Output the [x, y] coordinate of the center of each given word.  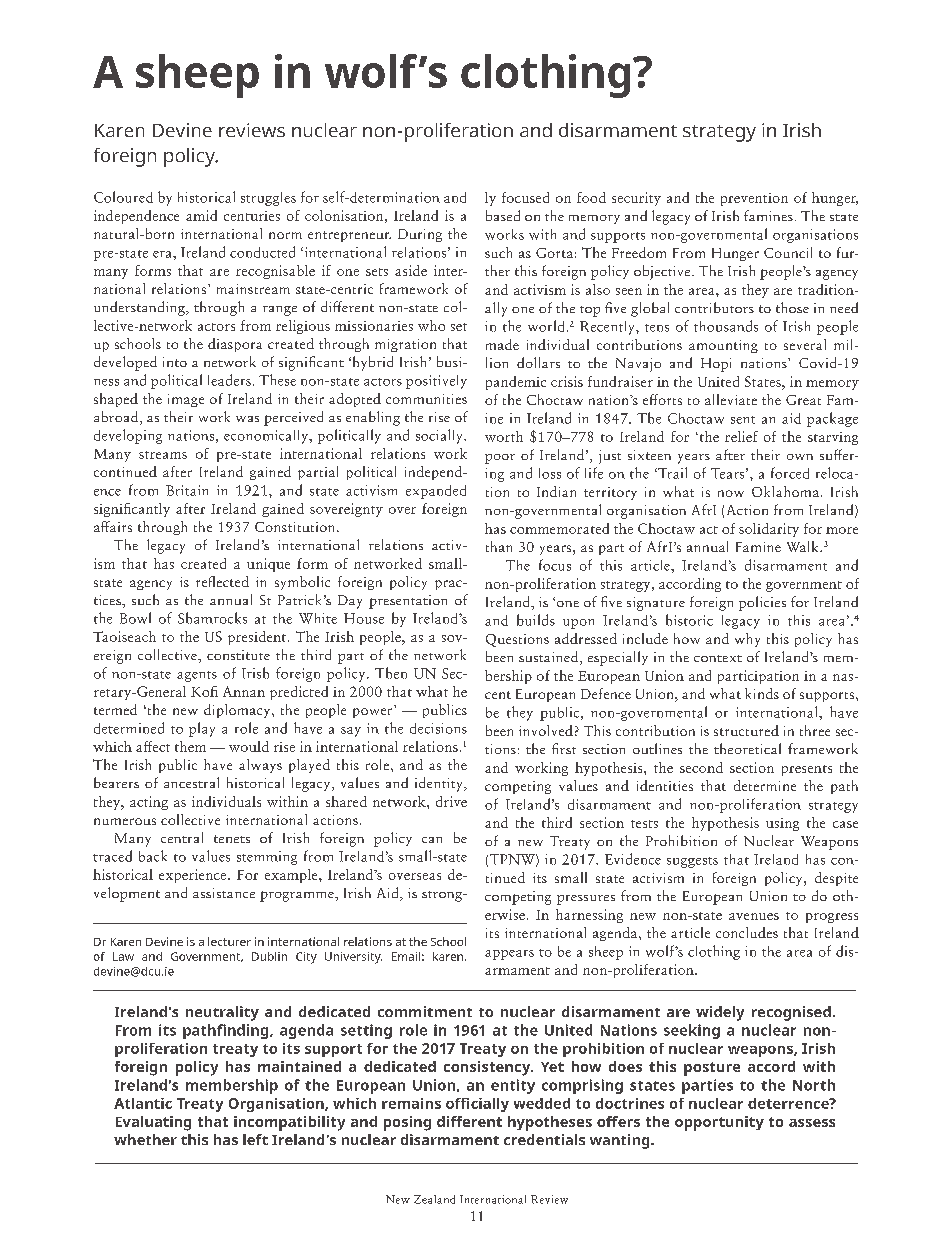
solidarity [769, 530]
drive [451, 801]
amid [201, 215]
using [782, 824]
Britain [187, 490]
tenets [232, 839]
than [499, 546]
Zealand [434, 1199]
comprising [582, 1086]
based [503, 215]
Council [788, 252]
